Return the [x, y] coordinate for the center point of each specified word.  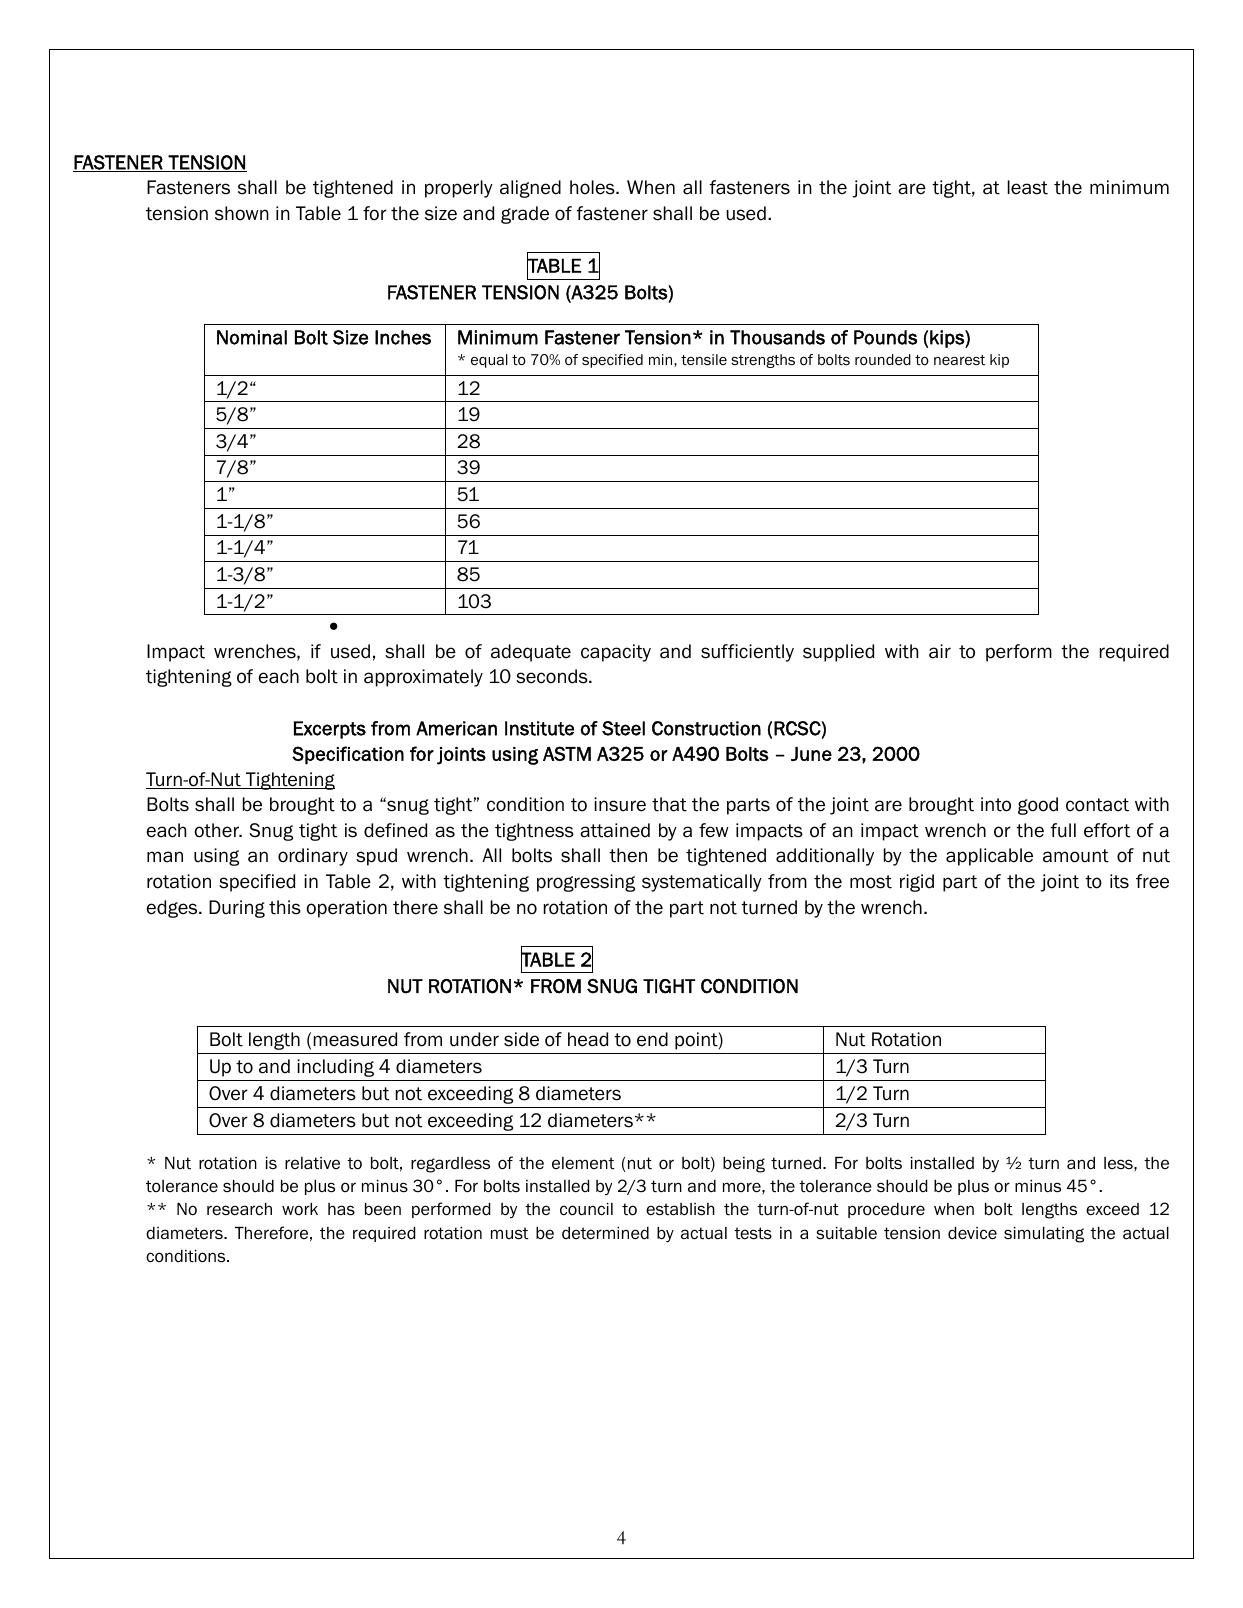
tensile [704, 359]
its [1119, 881]
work [300, 1209]
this [285, 907]
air [940, 651]
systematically [702, 883]
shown [242, 213]
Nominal [252, 337]
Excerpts [330, 730]
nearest [959, 360]
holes [593, 187]
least [1028, 187]
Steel [623, 728]
